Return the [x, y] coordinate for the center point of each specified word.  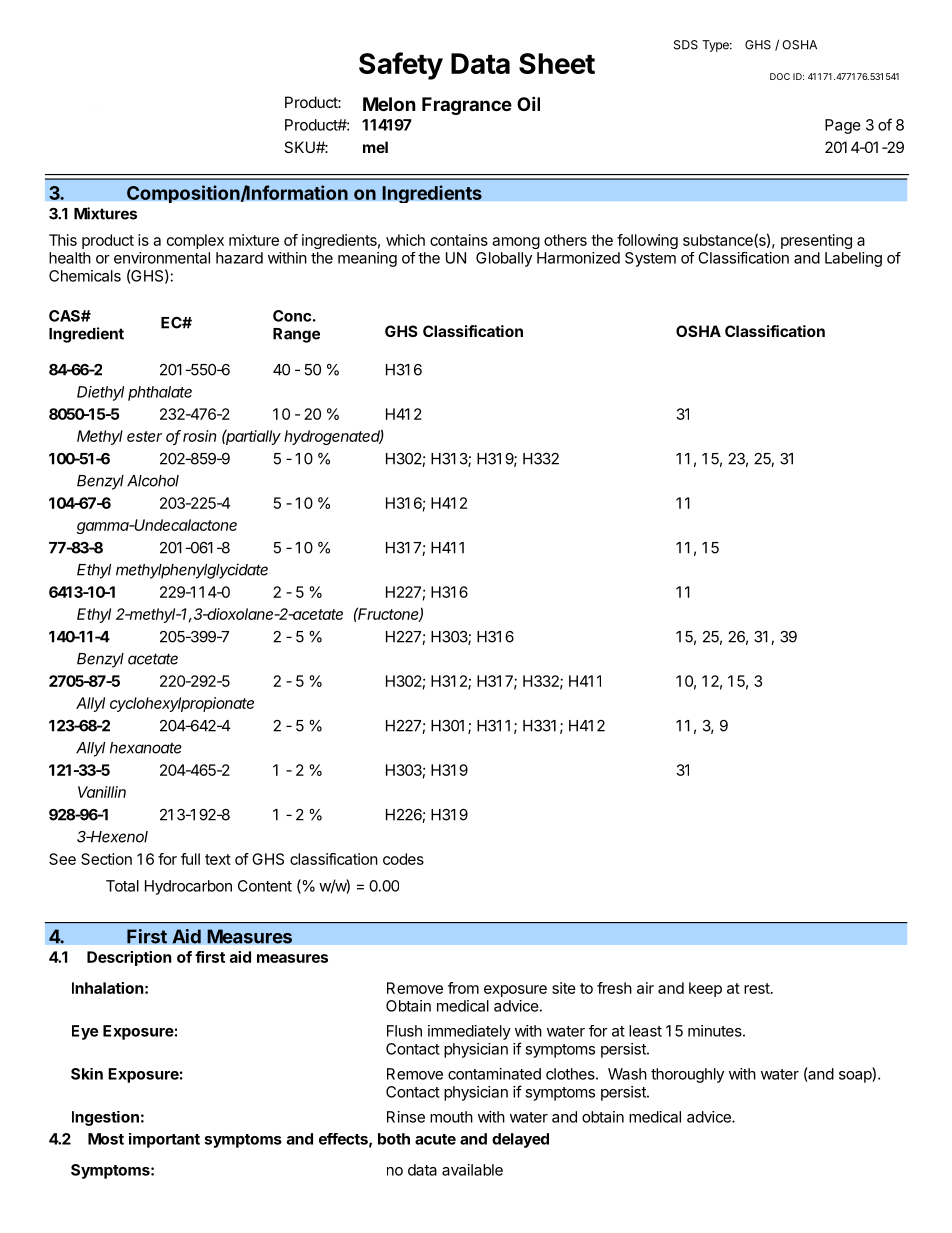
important [164, 1140]
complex [195, 241]
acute [435, 1139]
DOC [780, 76]
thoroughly [687, 1075]
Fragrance [467, 106]
